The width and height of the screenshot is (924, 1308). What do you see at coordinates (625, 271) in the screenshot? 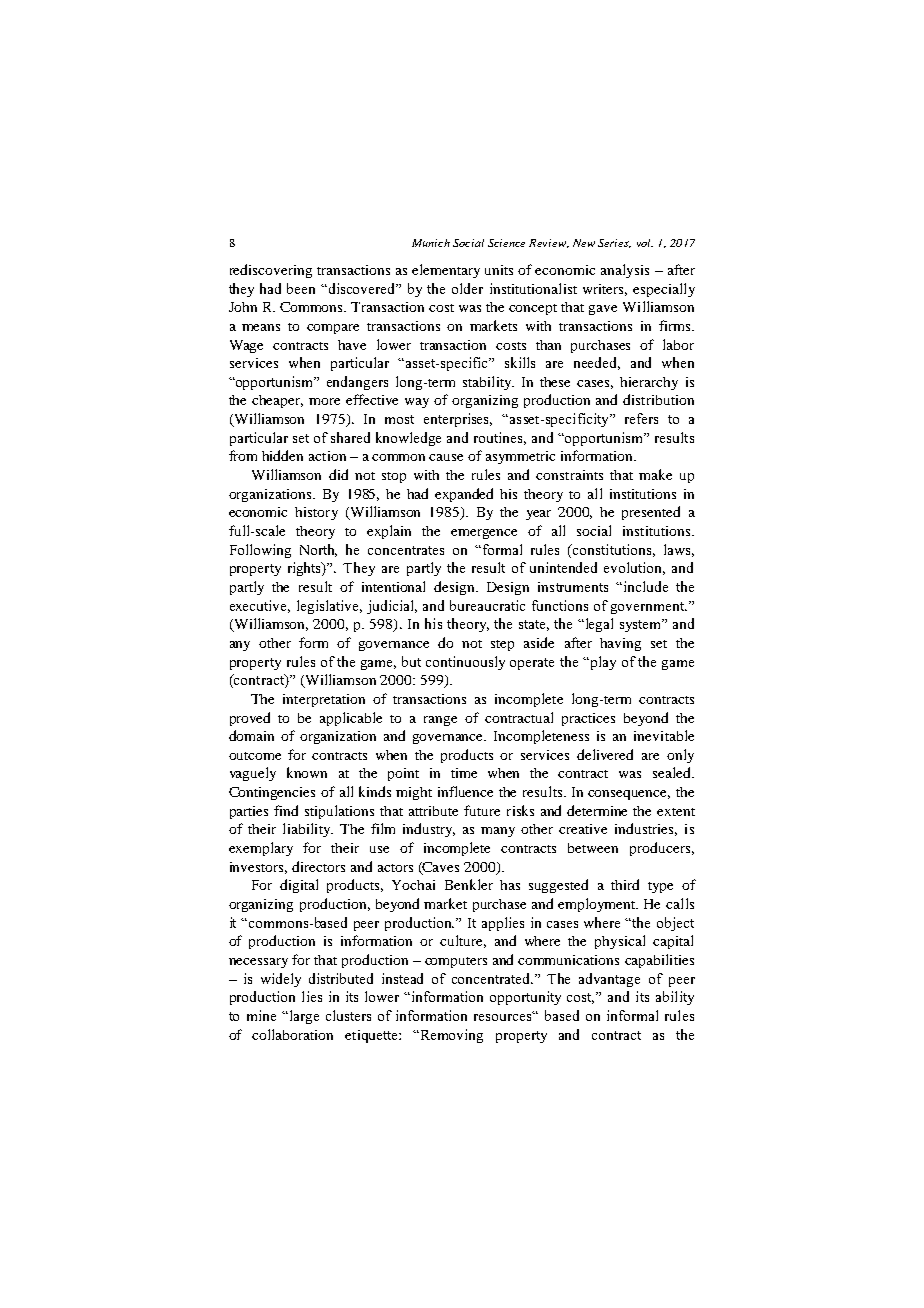
I see `analysis` at bounding box center [625, 271].
